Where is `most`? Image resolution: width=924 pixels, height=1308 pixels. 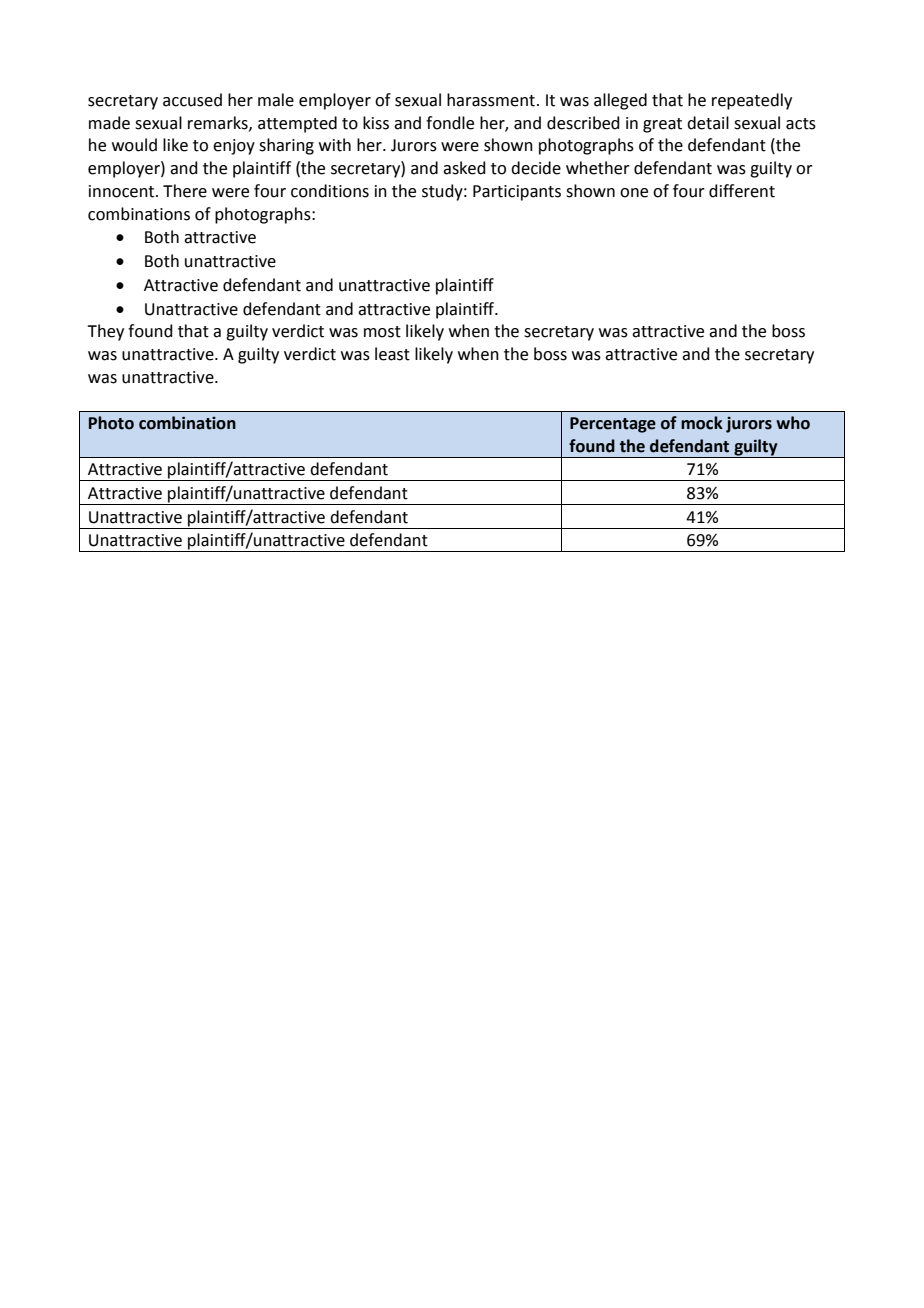
most is located at coordinates (382, 332).
